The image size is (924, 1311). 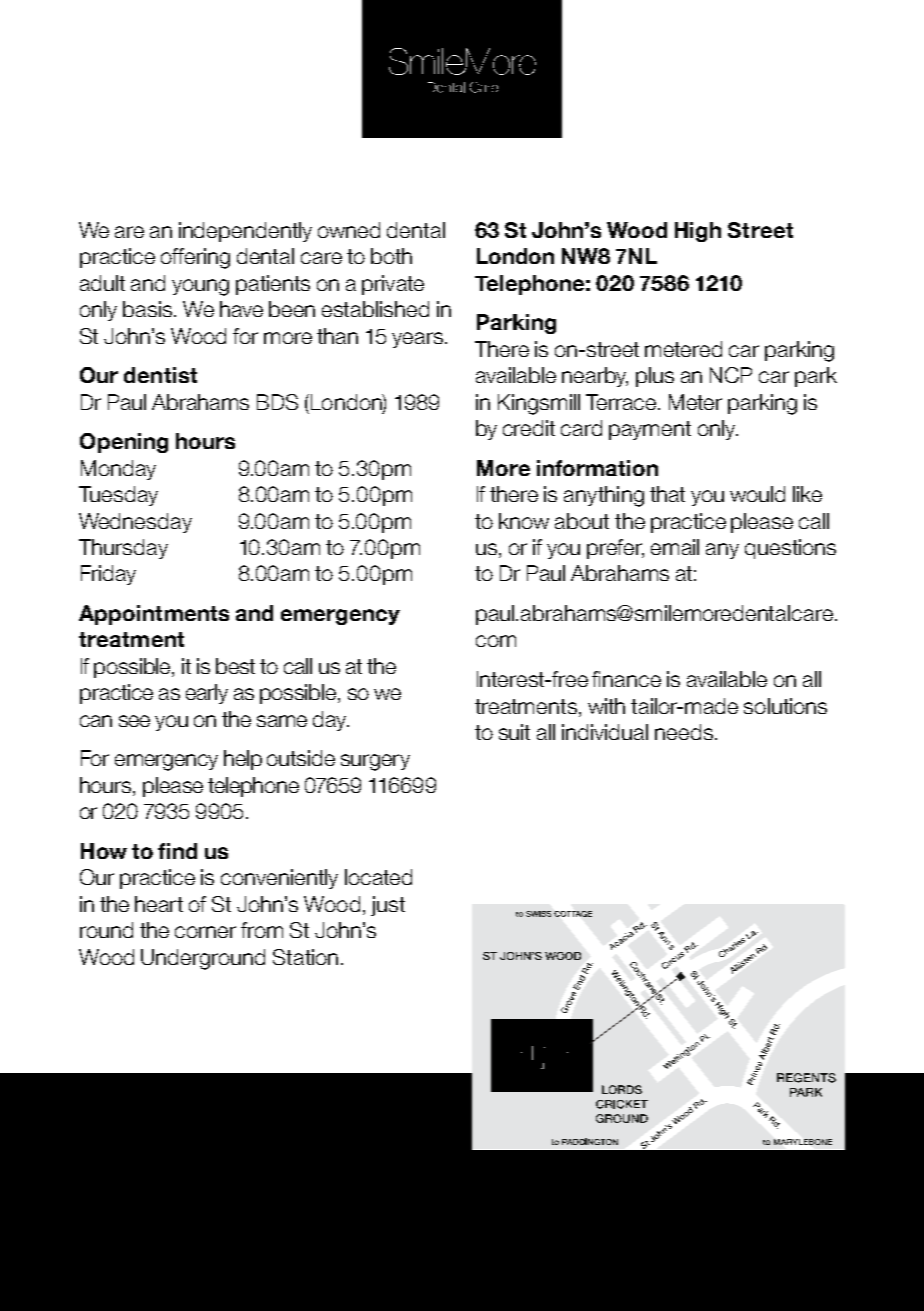 What do you see at coordinates (388, 906) in the screenshot?
I see `just` at bounding box center [388, 906].
